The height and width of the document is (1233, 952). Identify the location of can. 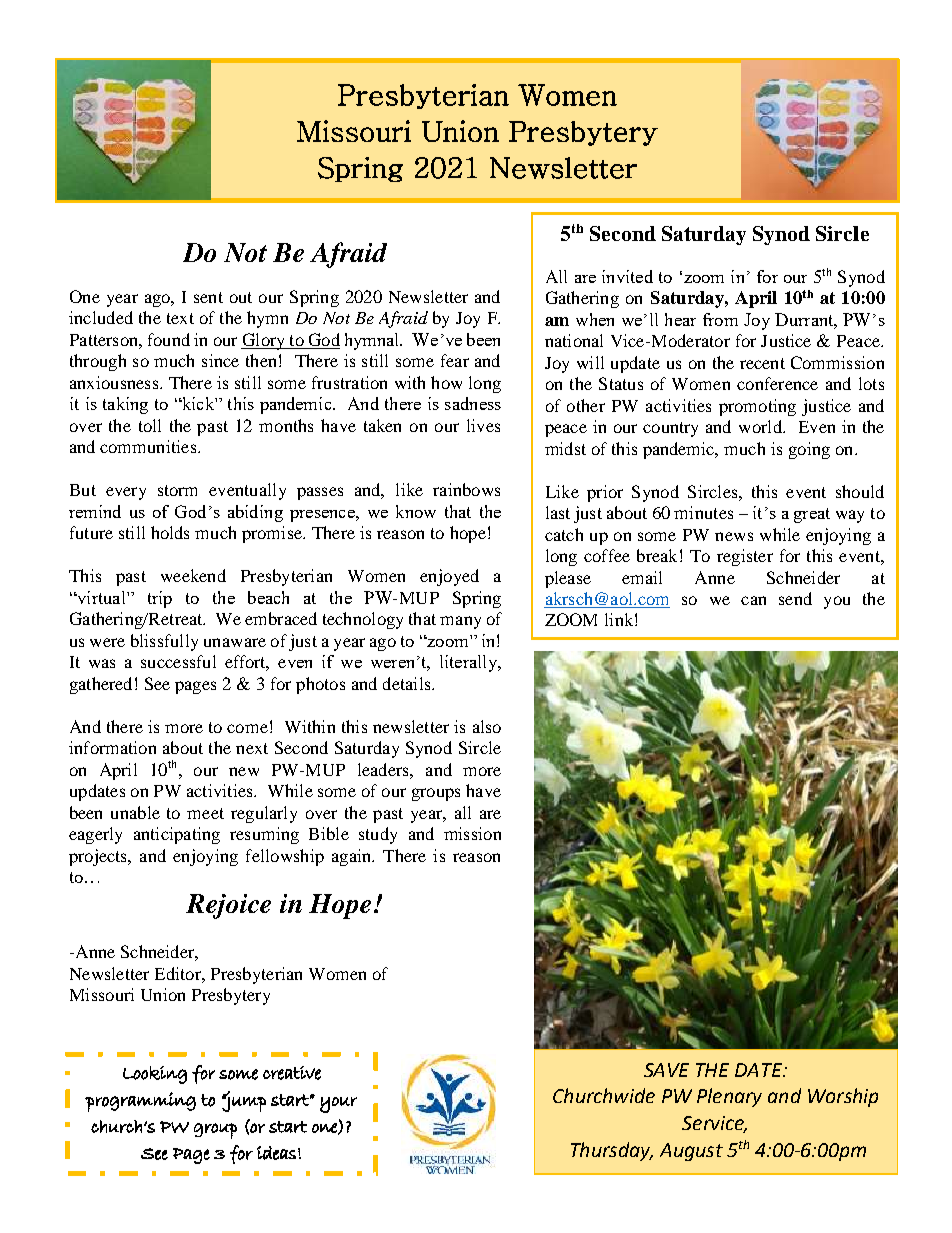
(753, 600).
